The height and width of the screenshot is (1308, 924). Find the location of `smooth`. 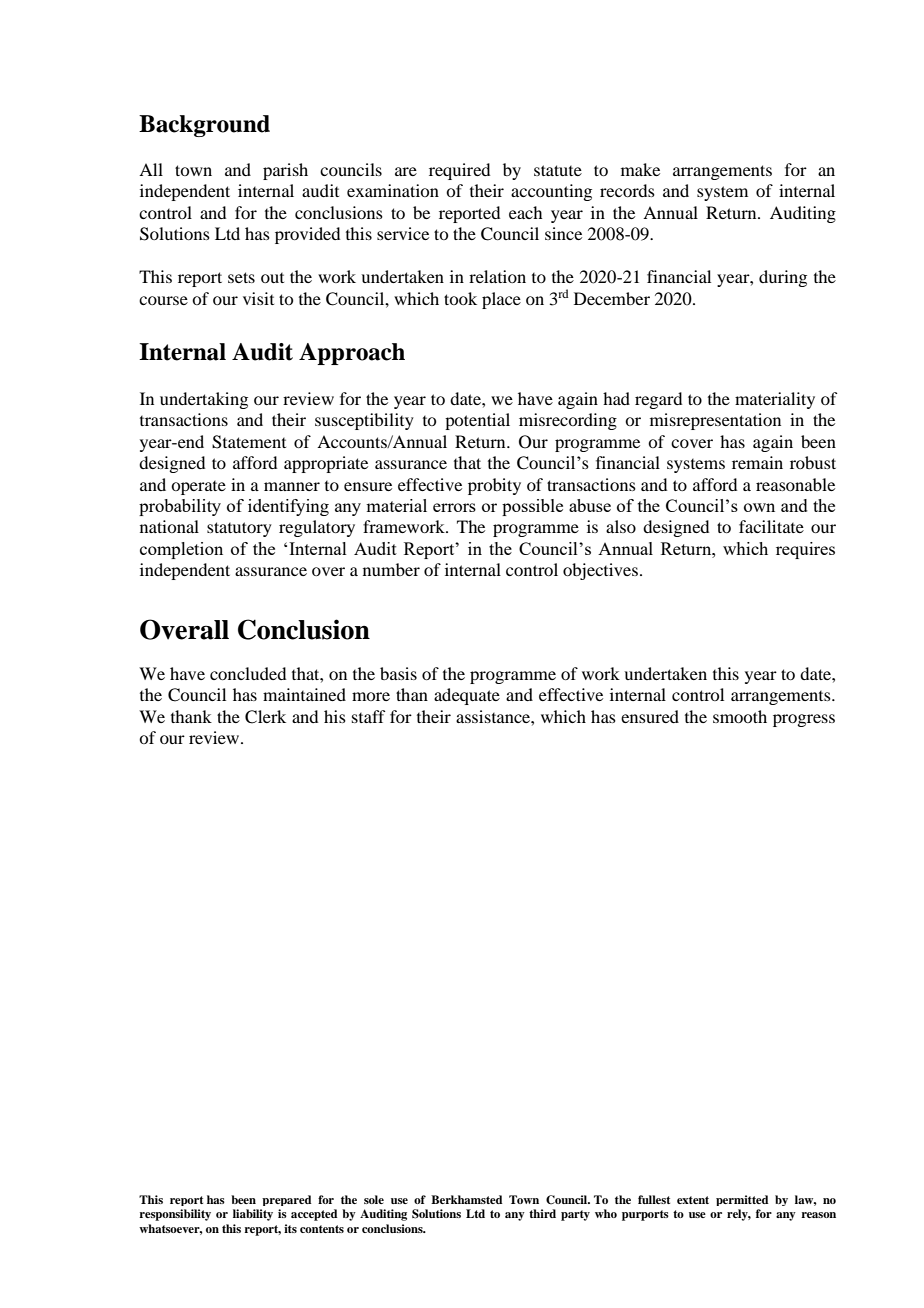

smooth is located at coordinates (740, 716).
